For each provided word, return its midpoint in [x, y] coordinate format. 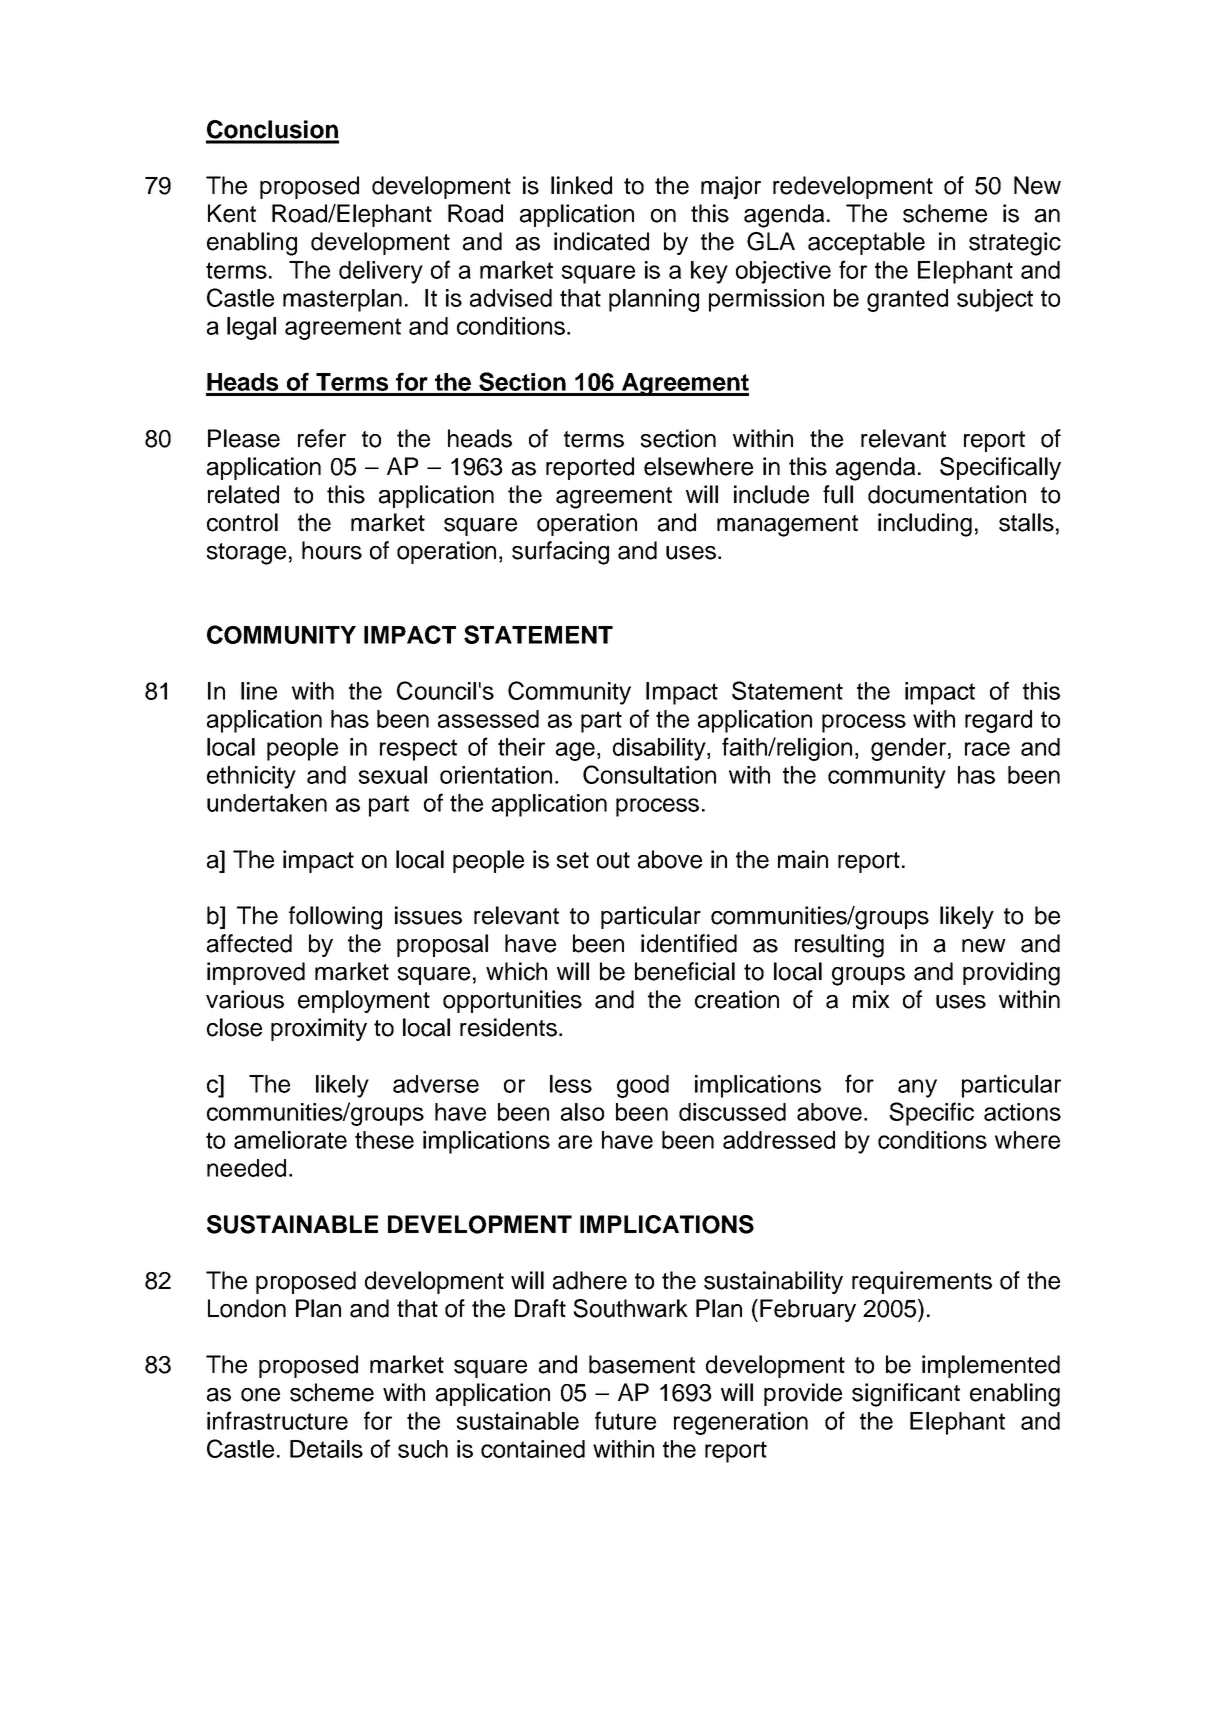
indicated [601, 241]
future [625, 1420]
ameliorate [290, 1140]
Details [326, 1449]
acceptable [866, 243]
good [643, 1086]
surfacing [560, 553]
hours [332, 550]
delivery [381, 272]
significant [906, 1395]
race [987, 749]
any [917, 1088]
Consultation [649, 774]
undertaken [267, 803]
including [925, 525]
